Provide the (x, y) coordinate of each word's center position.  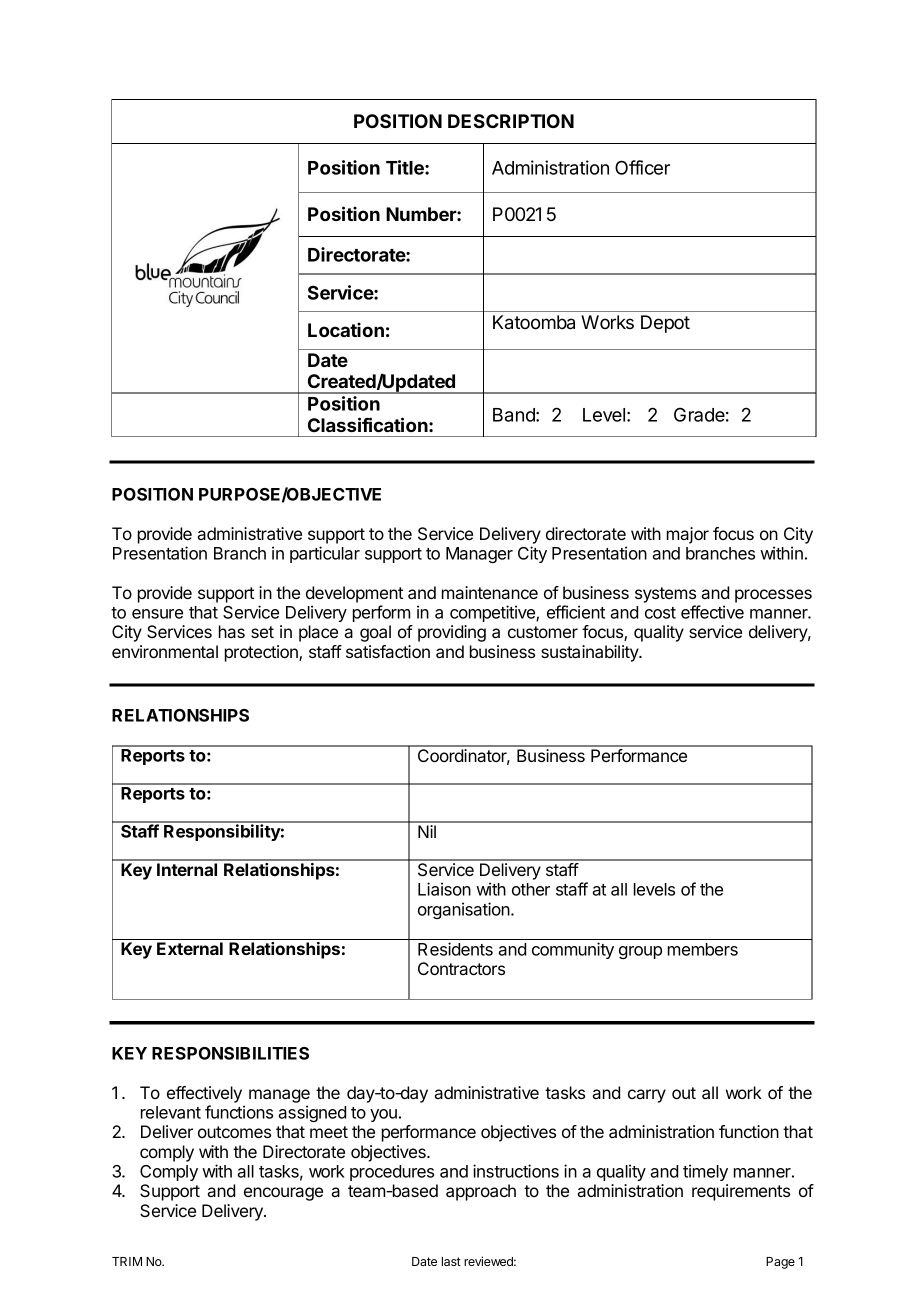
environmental (165, 651)
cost (660, 613)
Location (346, 330)
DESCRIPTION (511, 121)
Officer (642, 167)
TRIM (127, 1261)
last (451, 1261)
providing (452, 633)
